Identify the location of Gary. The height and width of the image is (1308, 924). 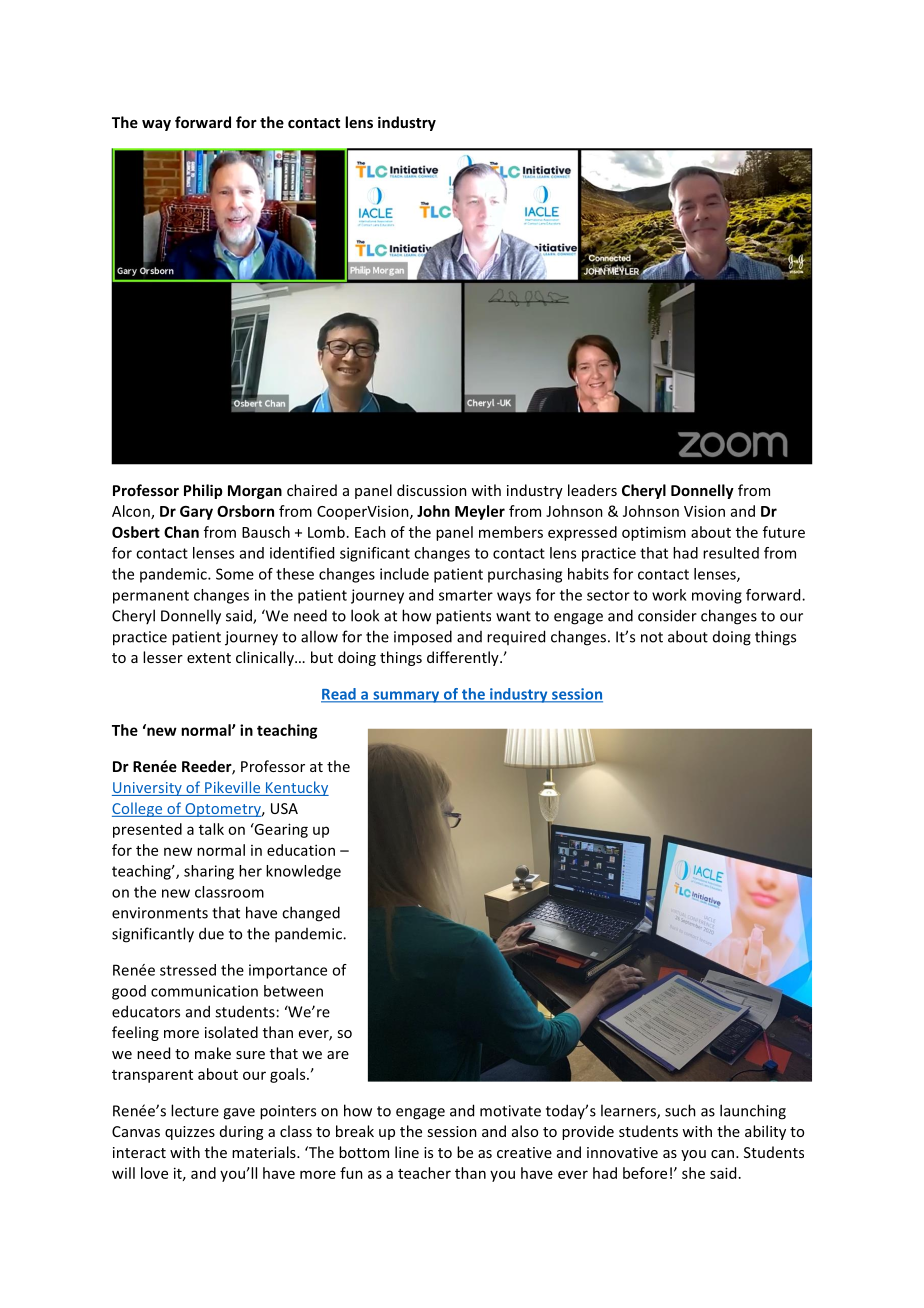
(196, 513).
